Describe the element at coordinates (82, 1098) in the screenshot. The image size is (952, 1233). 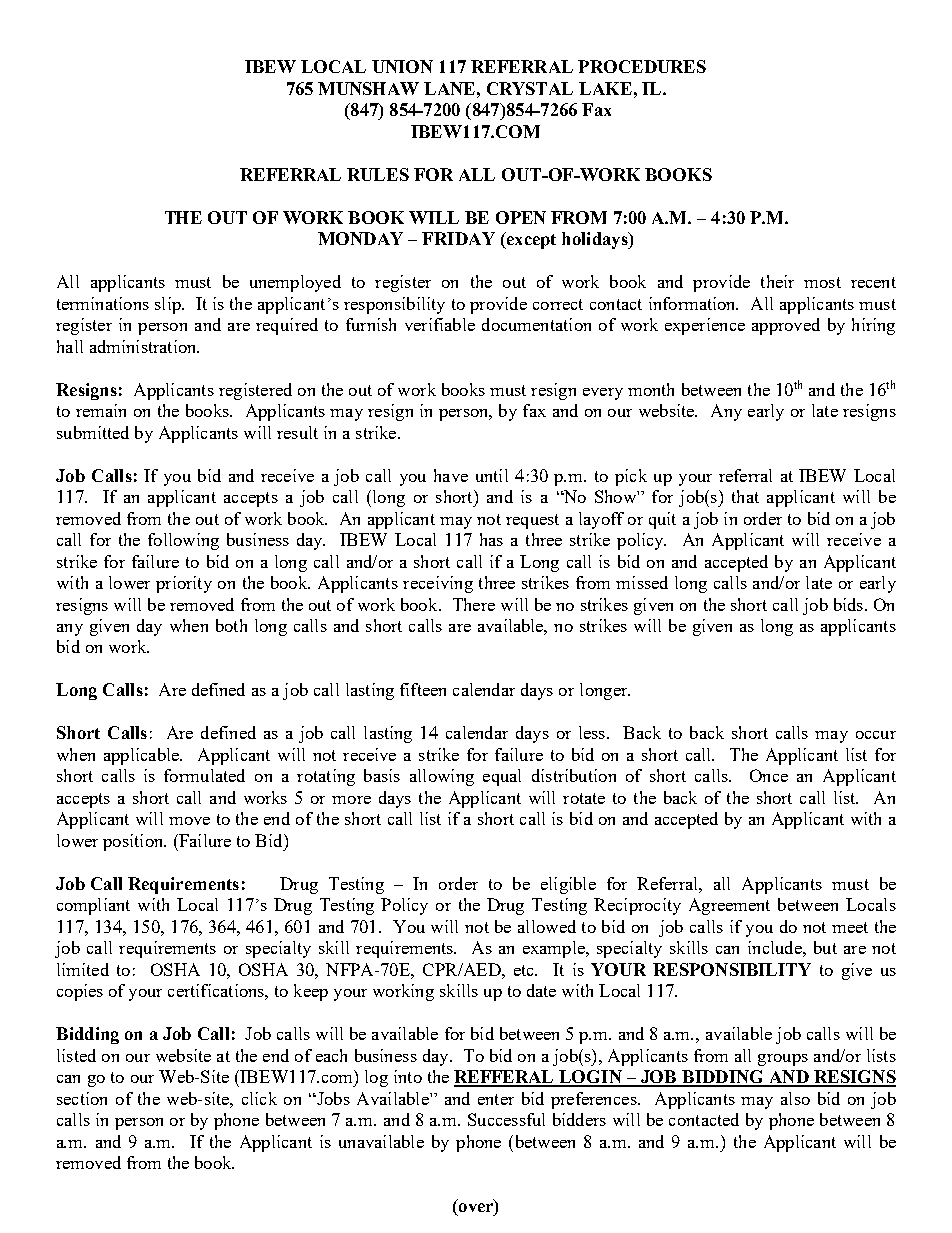
I see `section` at that location.
